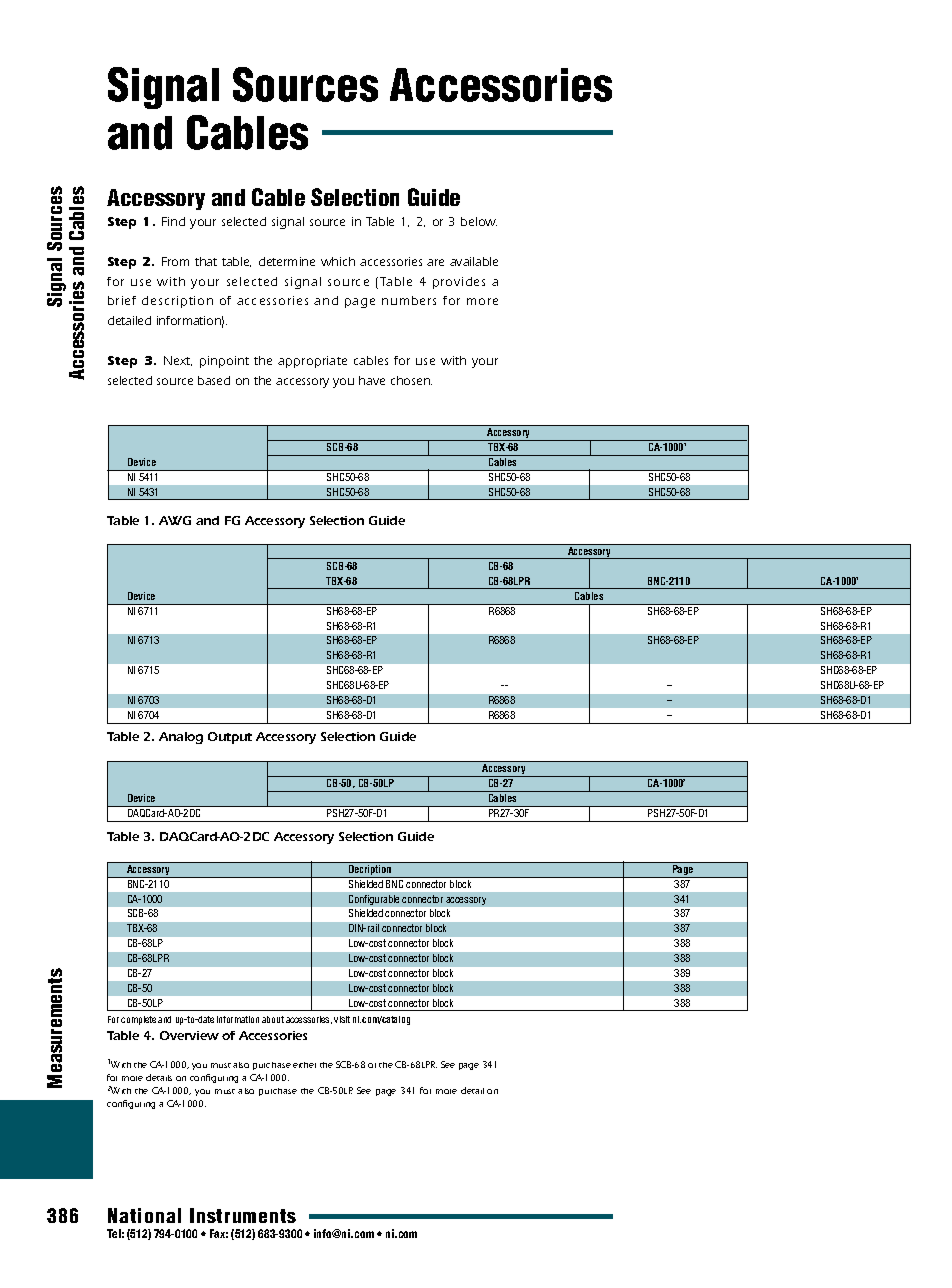 The image size is (952, 1288). Describe the element at coordinates (435, 262) in the page. I see `are` at that location.
